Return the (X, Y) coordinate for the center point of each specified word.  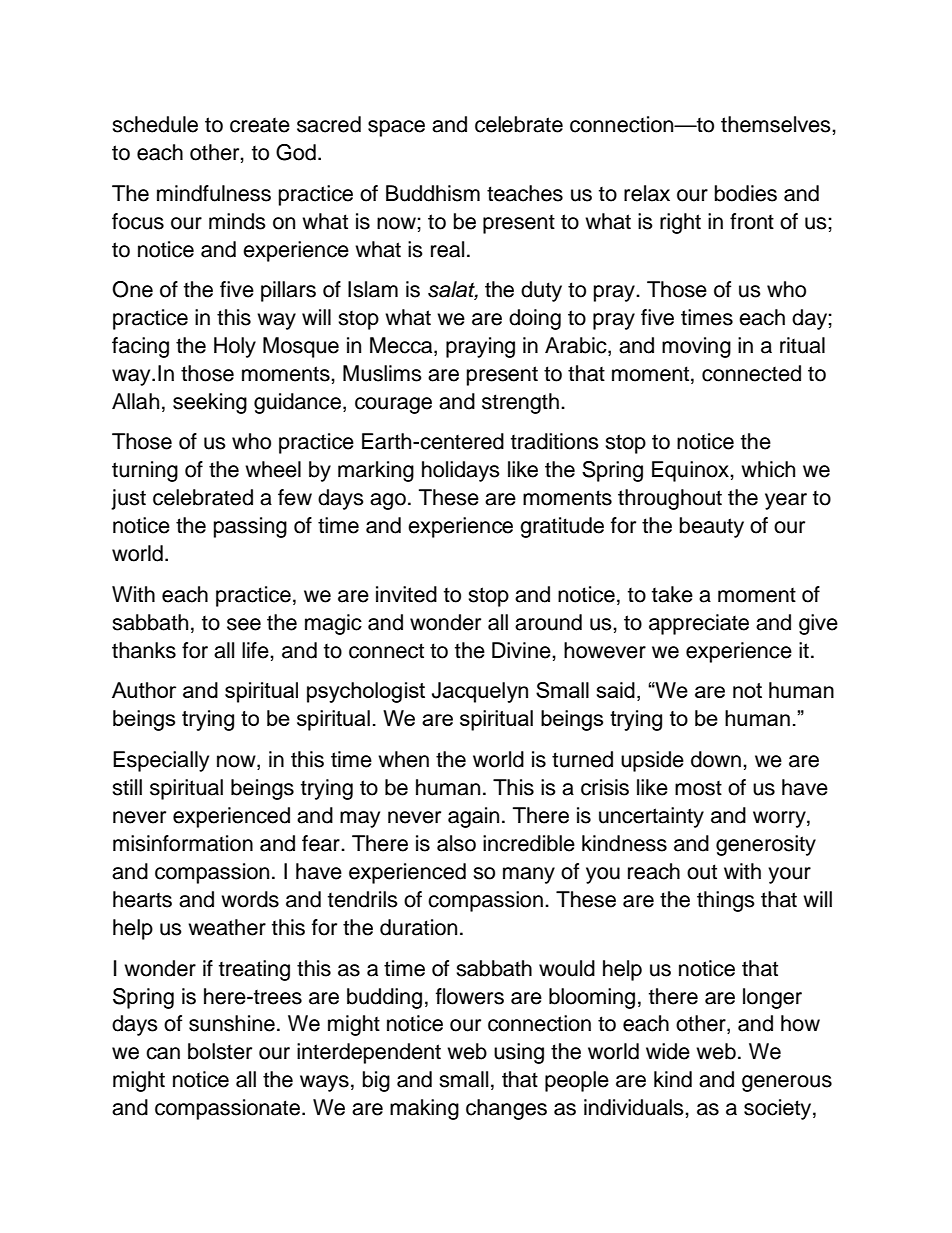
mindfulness (214, 193)
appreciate (699, 624)
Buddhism (433, 193)
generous (787, 1083)
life (256, 650)
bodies (746, 193)
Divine (522, 650)
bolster (220, 1051)
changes (506, 1109)
